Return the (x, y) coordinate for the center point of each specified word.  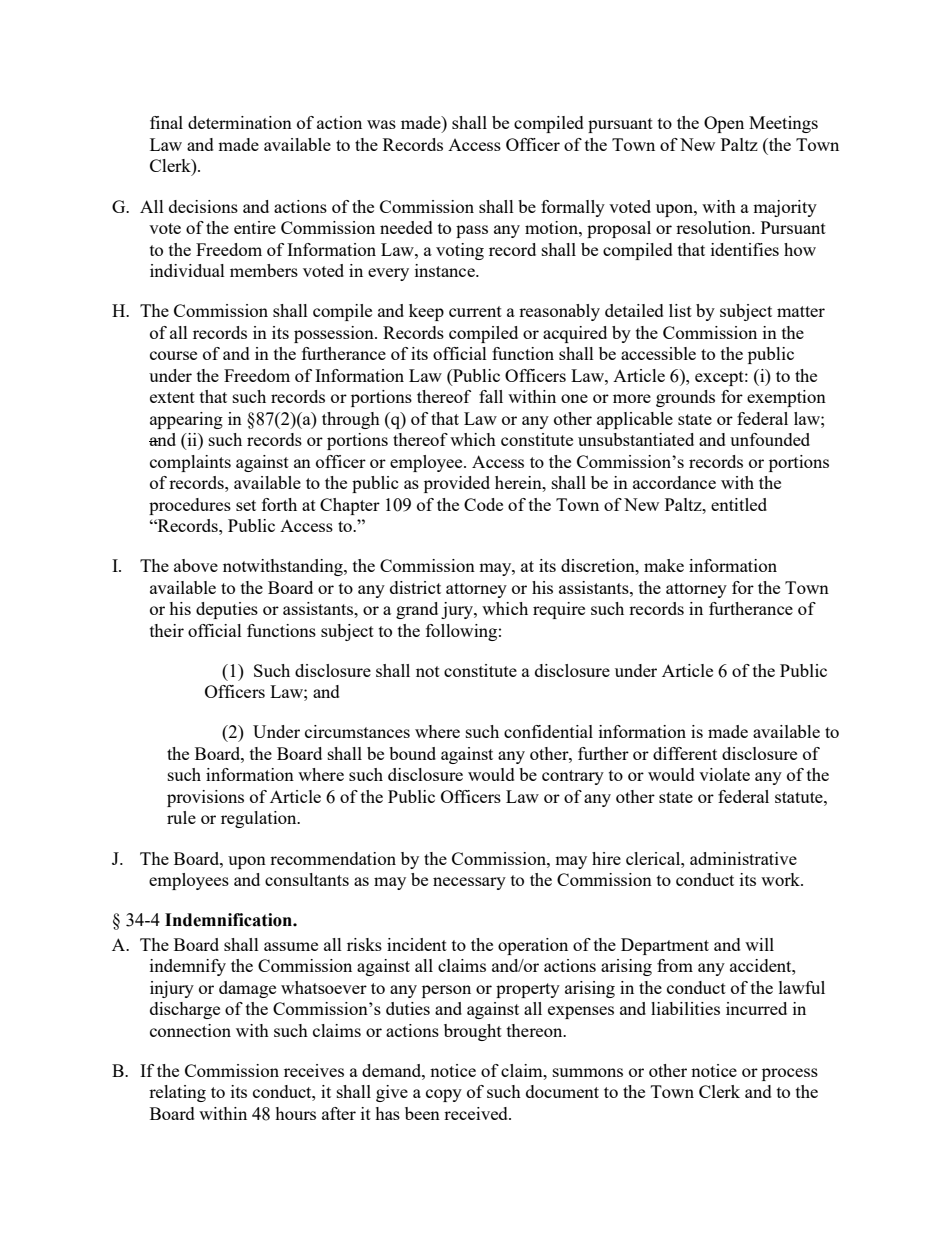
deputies (227, 610)
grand (417, 610)
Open (724, 124)
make (664, 565)
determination (240, 122)
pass (472, 231)
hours (295, 1113)
